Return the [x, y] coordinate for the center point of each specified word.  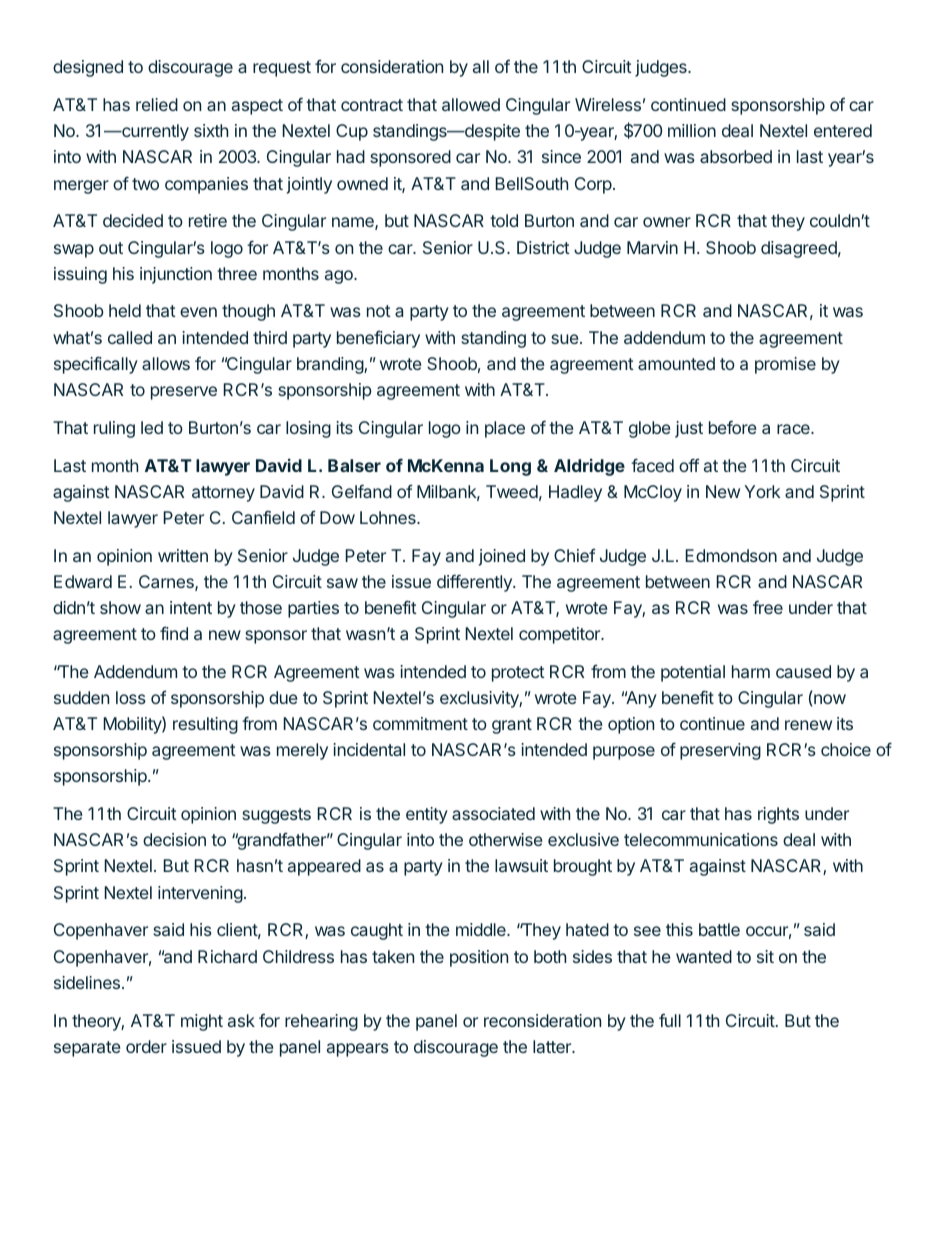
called [130, 337]
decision [174, 839]
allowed [471, 104]
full [670, 1020]
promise [785, 365]
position [479, 958]
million [692, 130]
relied [157, 104]
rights [778, 815]
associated [493, 813]
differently [475, 583]
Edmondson [731, 555]
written [183, 555]
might [202, 1022]
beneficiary [378, 339]
